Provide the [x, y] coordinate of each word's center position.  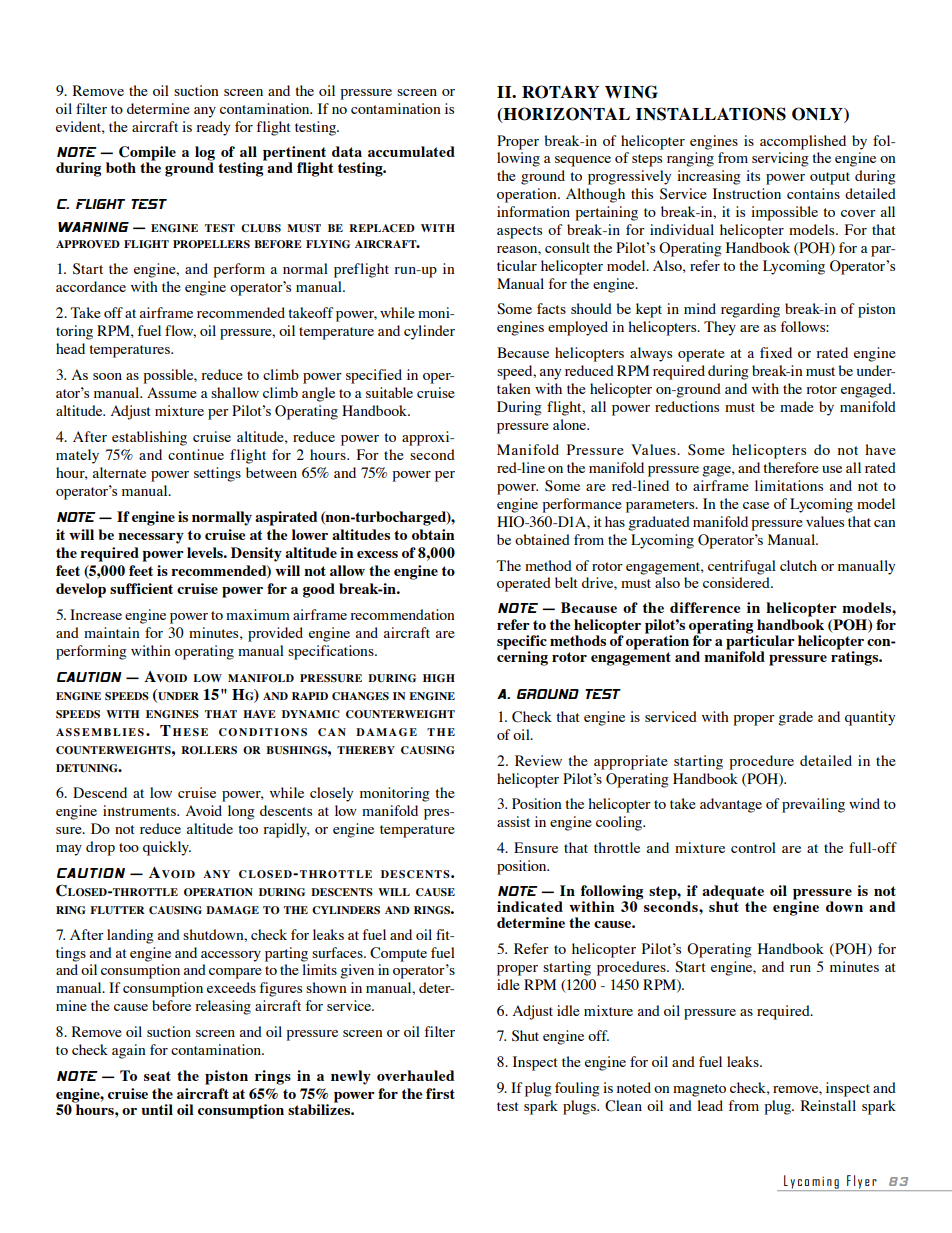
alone [571, 424]
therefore [791, 467]
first [440, 1093]
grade [795, 718]
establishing [149, 438]
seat [157, 1076]
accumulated [411, 151]
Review [538, 760]
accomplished [803, 142]
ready [213, 128]
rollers [209, 750]
